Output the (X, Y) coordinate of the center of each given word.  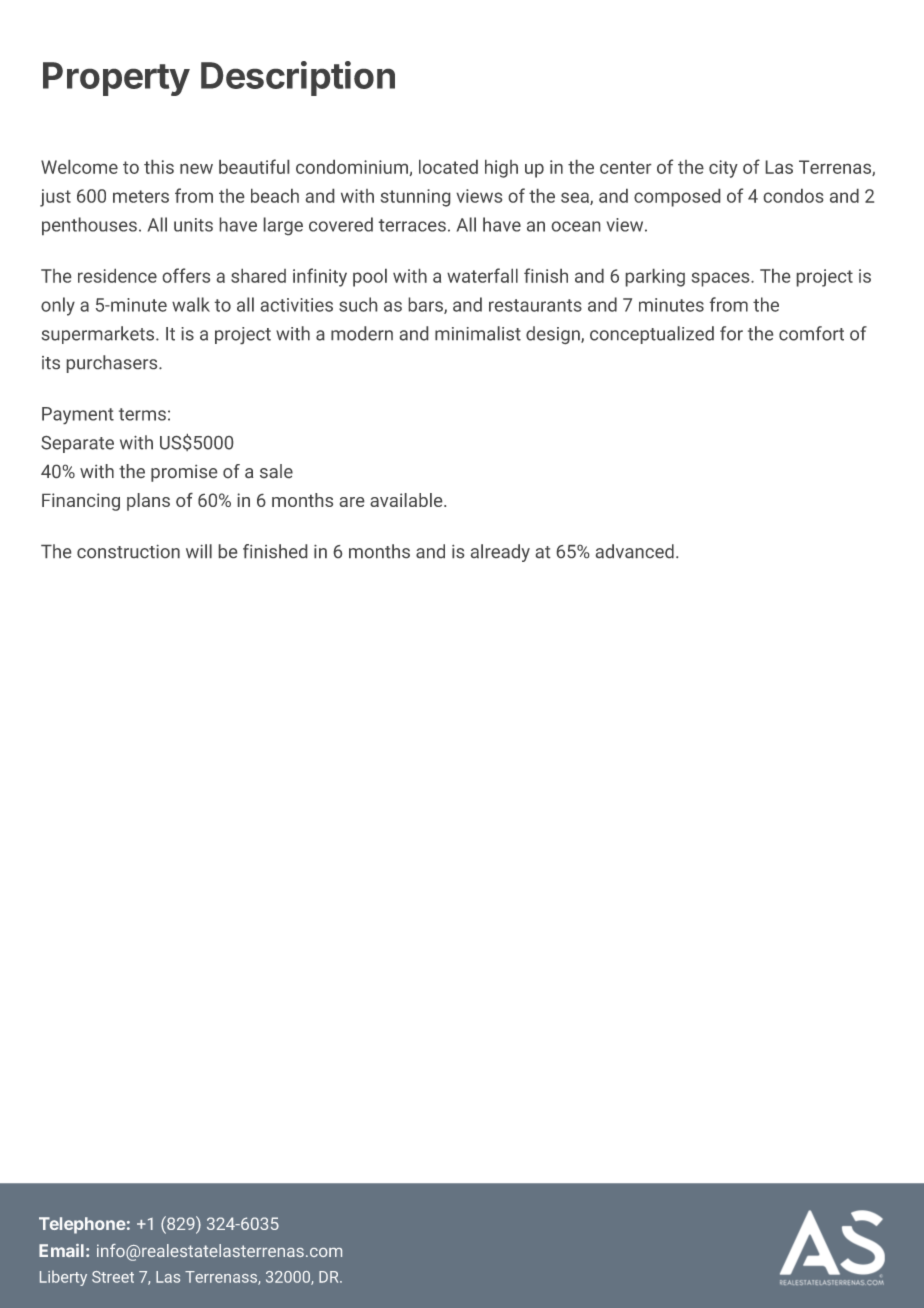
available (407, 500)
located (448, 167)
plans (148, 502)
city (723, 169)
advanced (635, 551)
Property (116, 79)
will (199, 551)
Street (113, 1277)
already (500, 553)
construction (128, 551)
